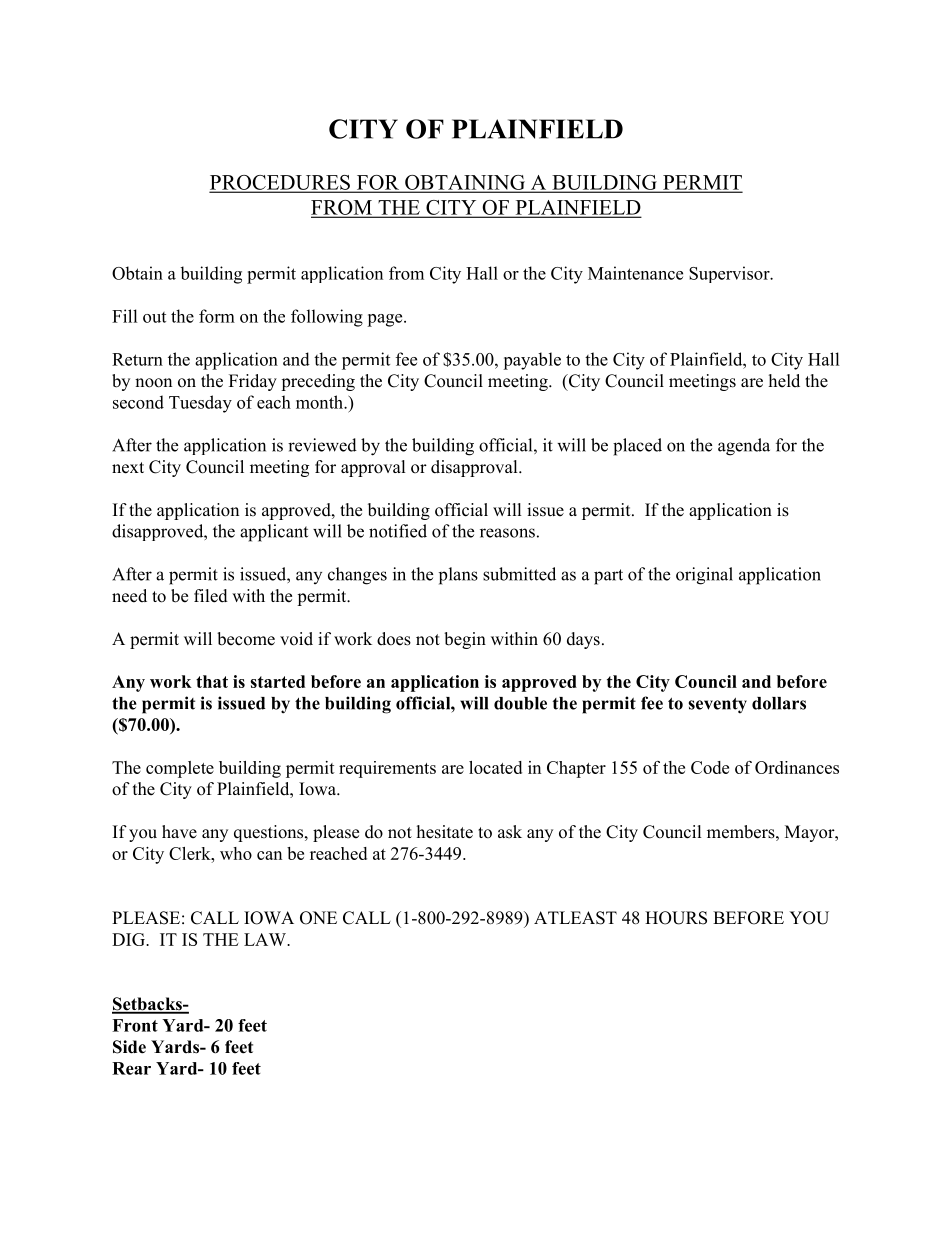 The image size is (952, 1233). What do you see at coordinates (784, 381) in the screenshot?
I see `held` at bounding box center [784, 381].
